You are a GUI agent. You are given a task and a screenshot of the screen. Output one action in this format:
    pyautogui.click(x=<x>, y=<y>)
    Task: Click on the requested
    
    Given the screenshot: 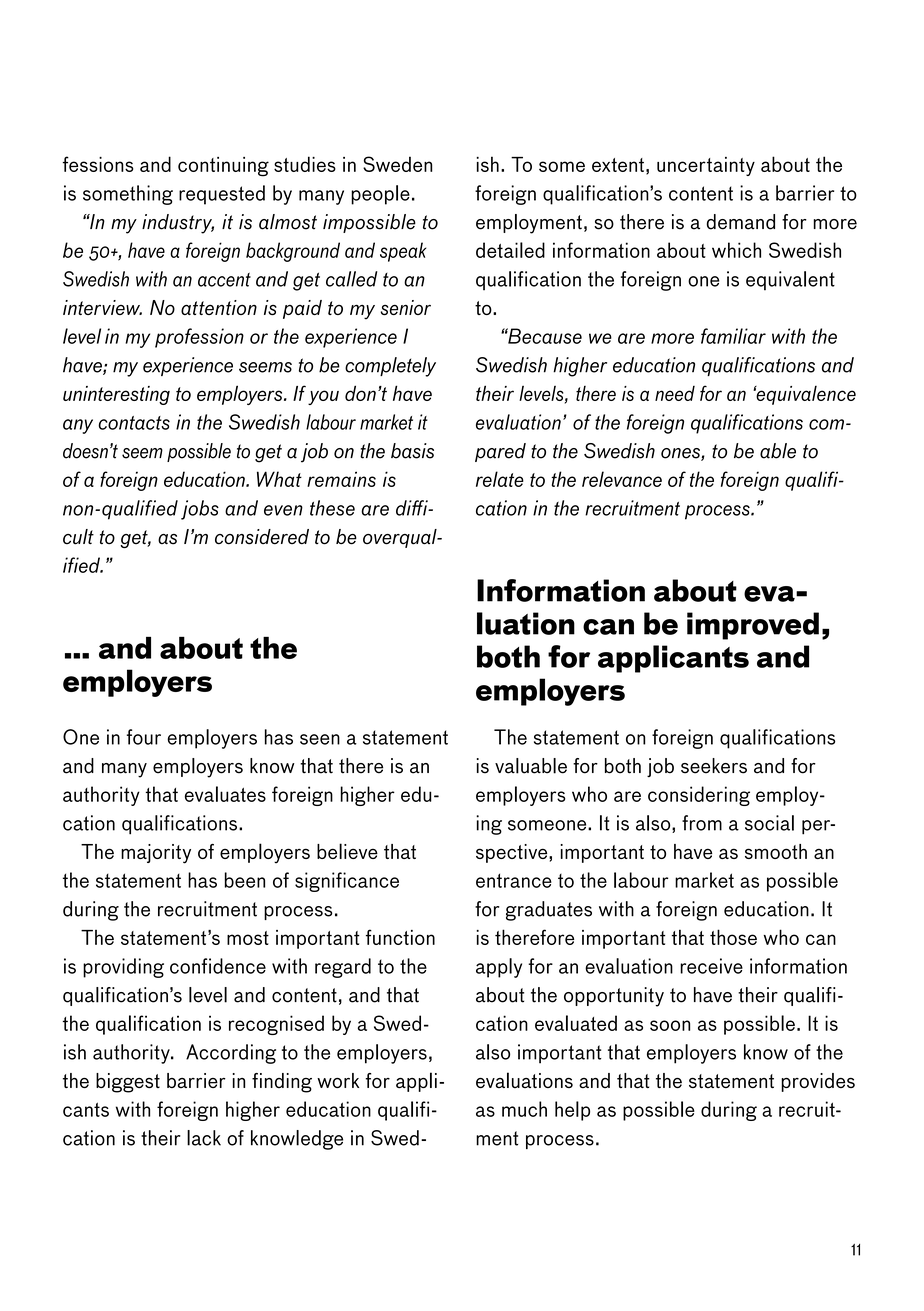 What is the action you would take?
    pyautogui.click(x=222, y=195)
